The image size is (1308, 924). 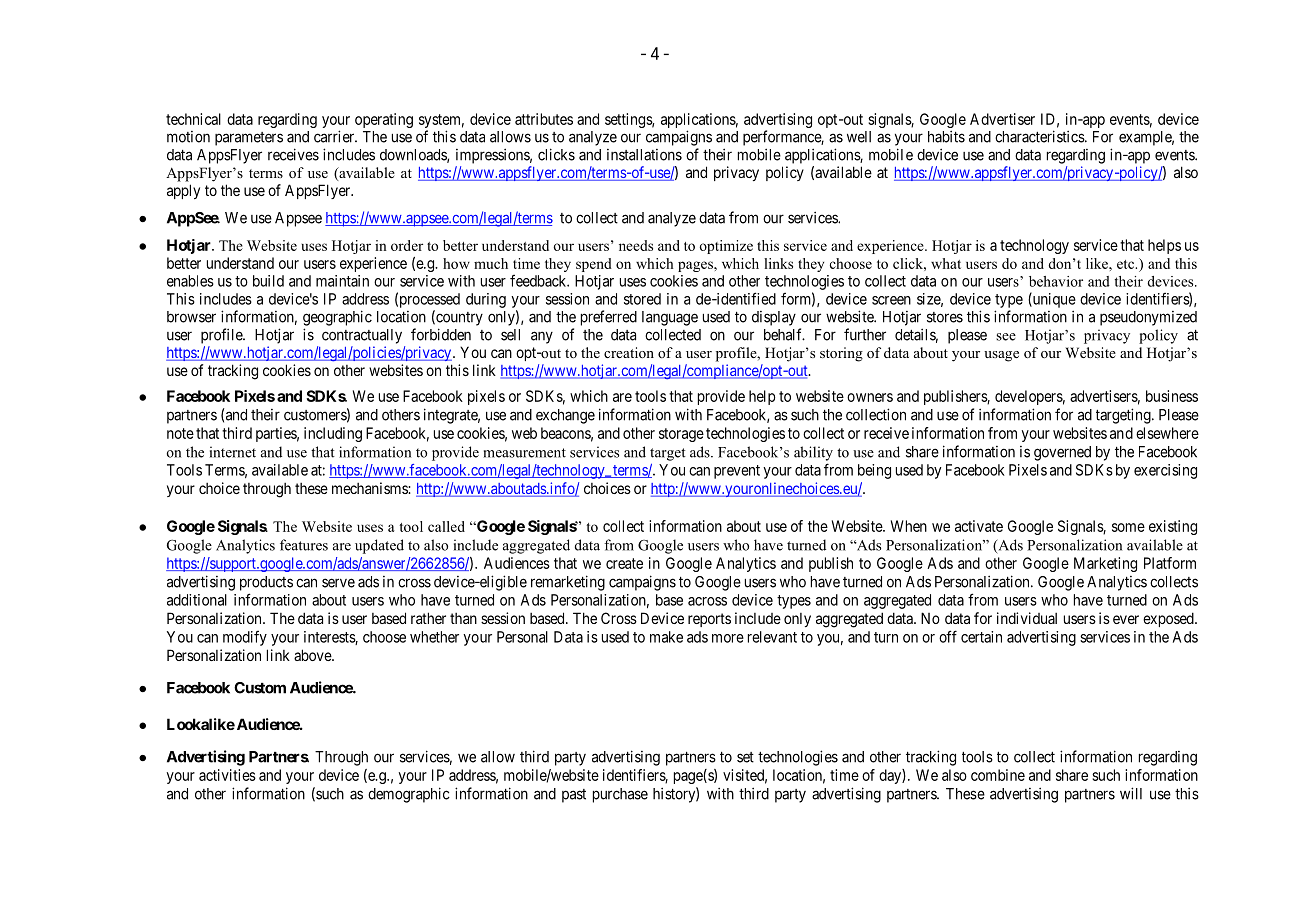 I want to click on creation, so click(x=629, y=352).
